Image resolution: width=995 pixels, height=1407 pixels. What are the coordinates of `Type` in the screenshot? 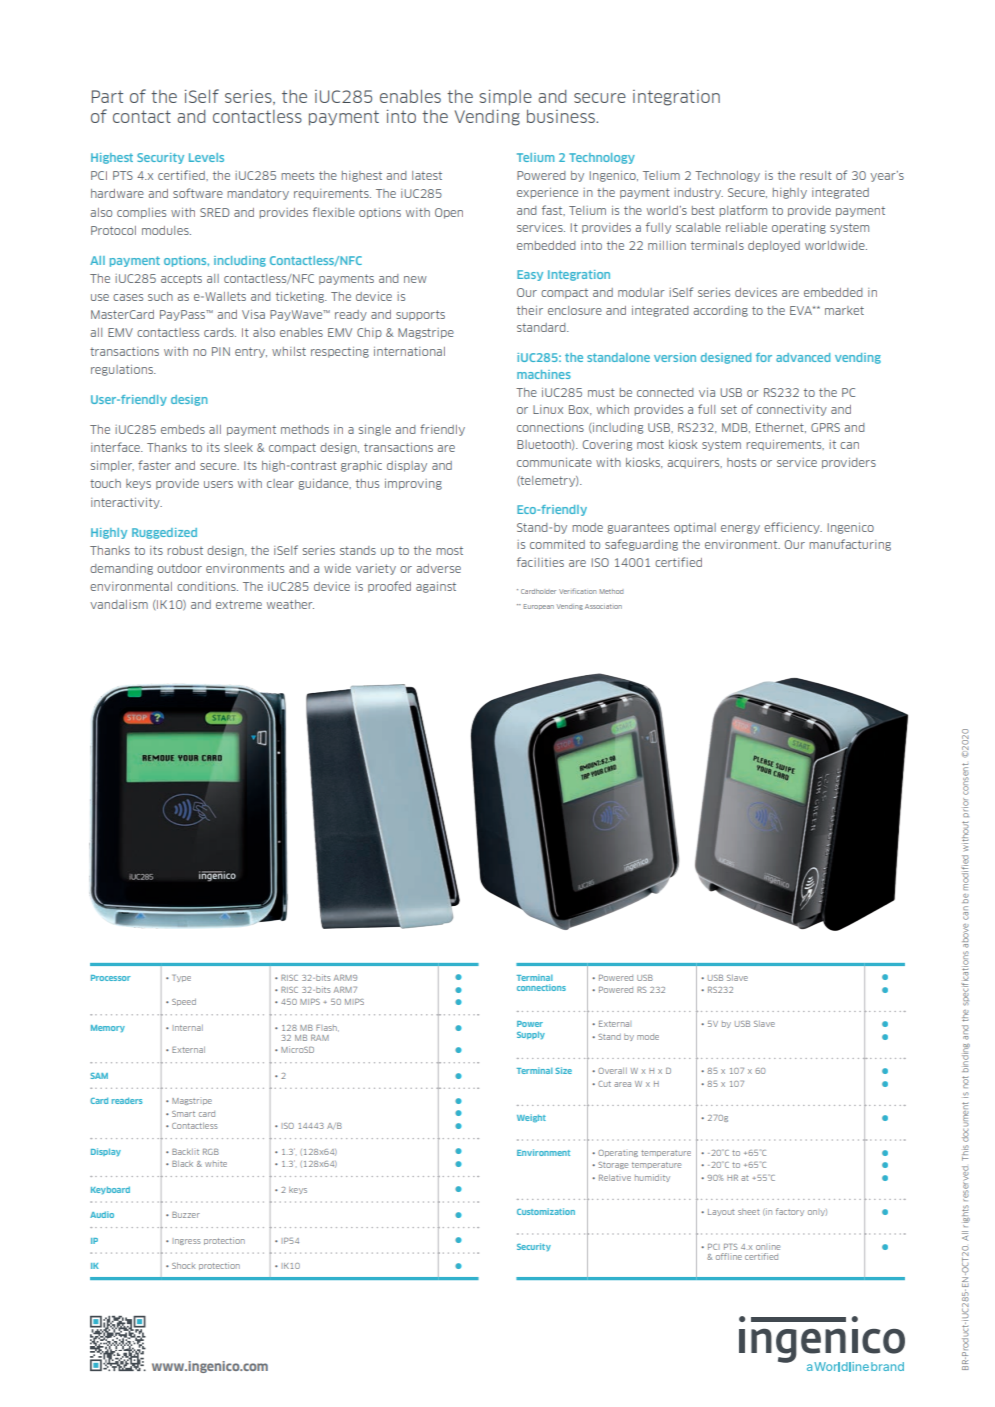 It's located at (182, 978).
